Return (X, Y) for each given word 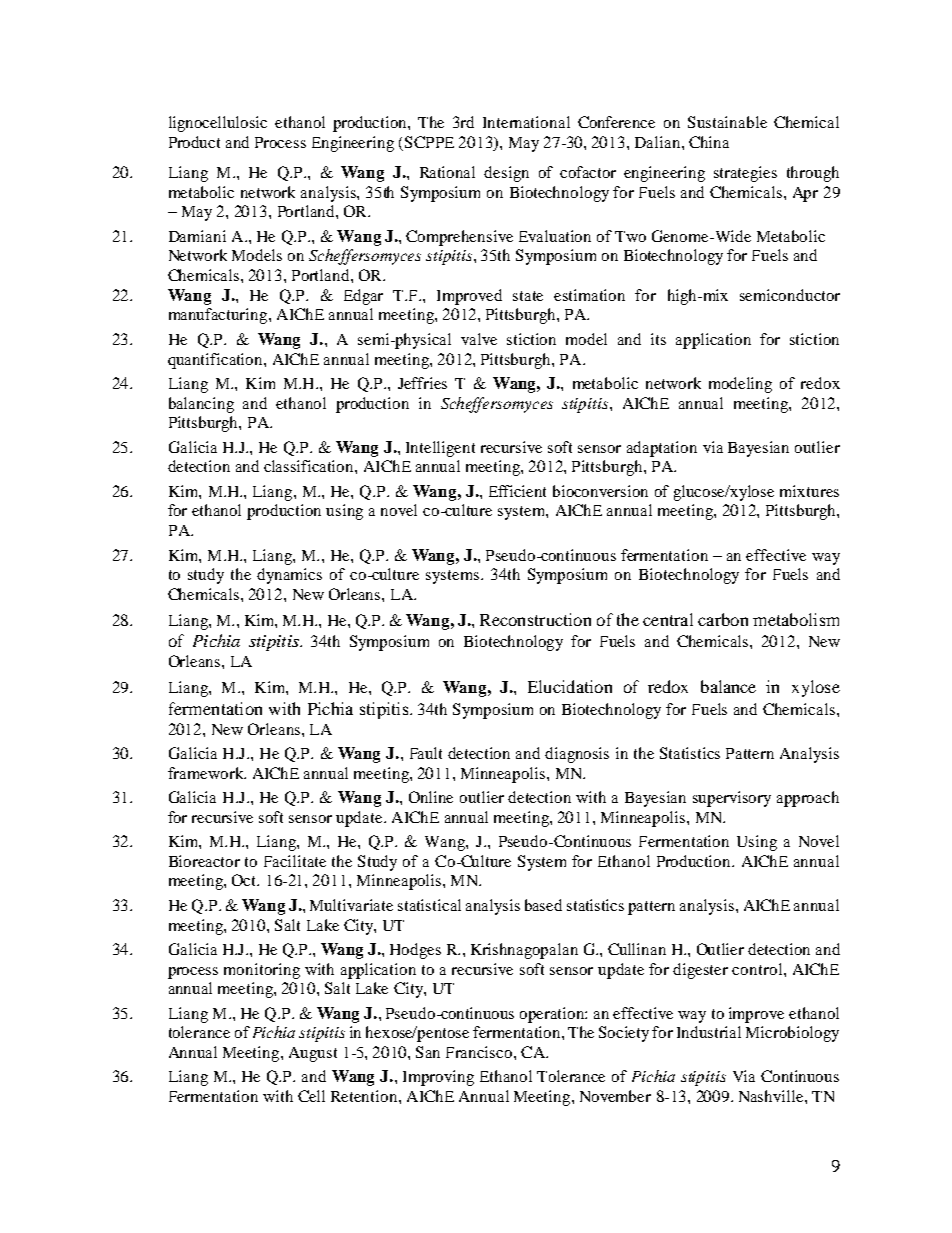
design (506, 174)
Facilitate (295, 861)
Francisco (480, 1052)
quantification (216, 361)
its (658, 339)
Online (431, 797)
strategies (745, 174)
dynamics (289, 576)
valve (479, 339)
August (313, 1054)
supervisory (732, 799)
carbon (723, 619)
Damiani (197, 236)
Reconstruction (535, 619)
